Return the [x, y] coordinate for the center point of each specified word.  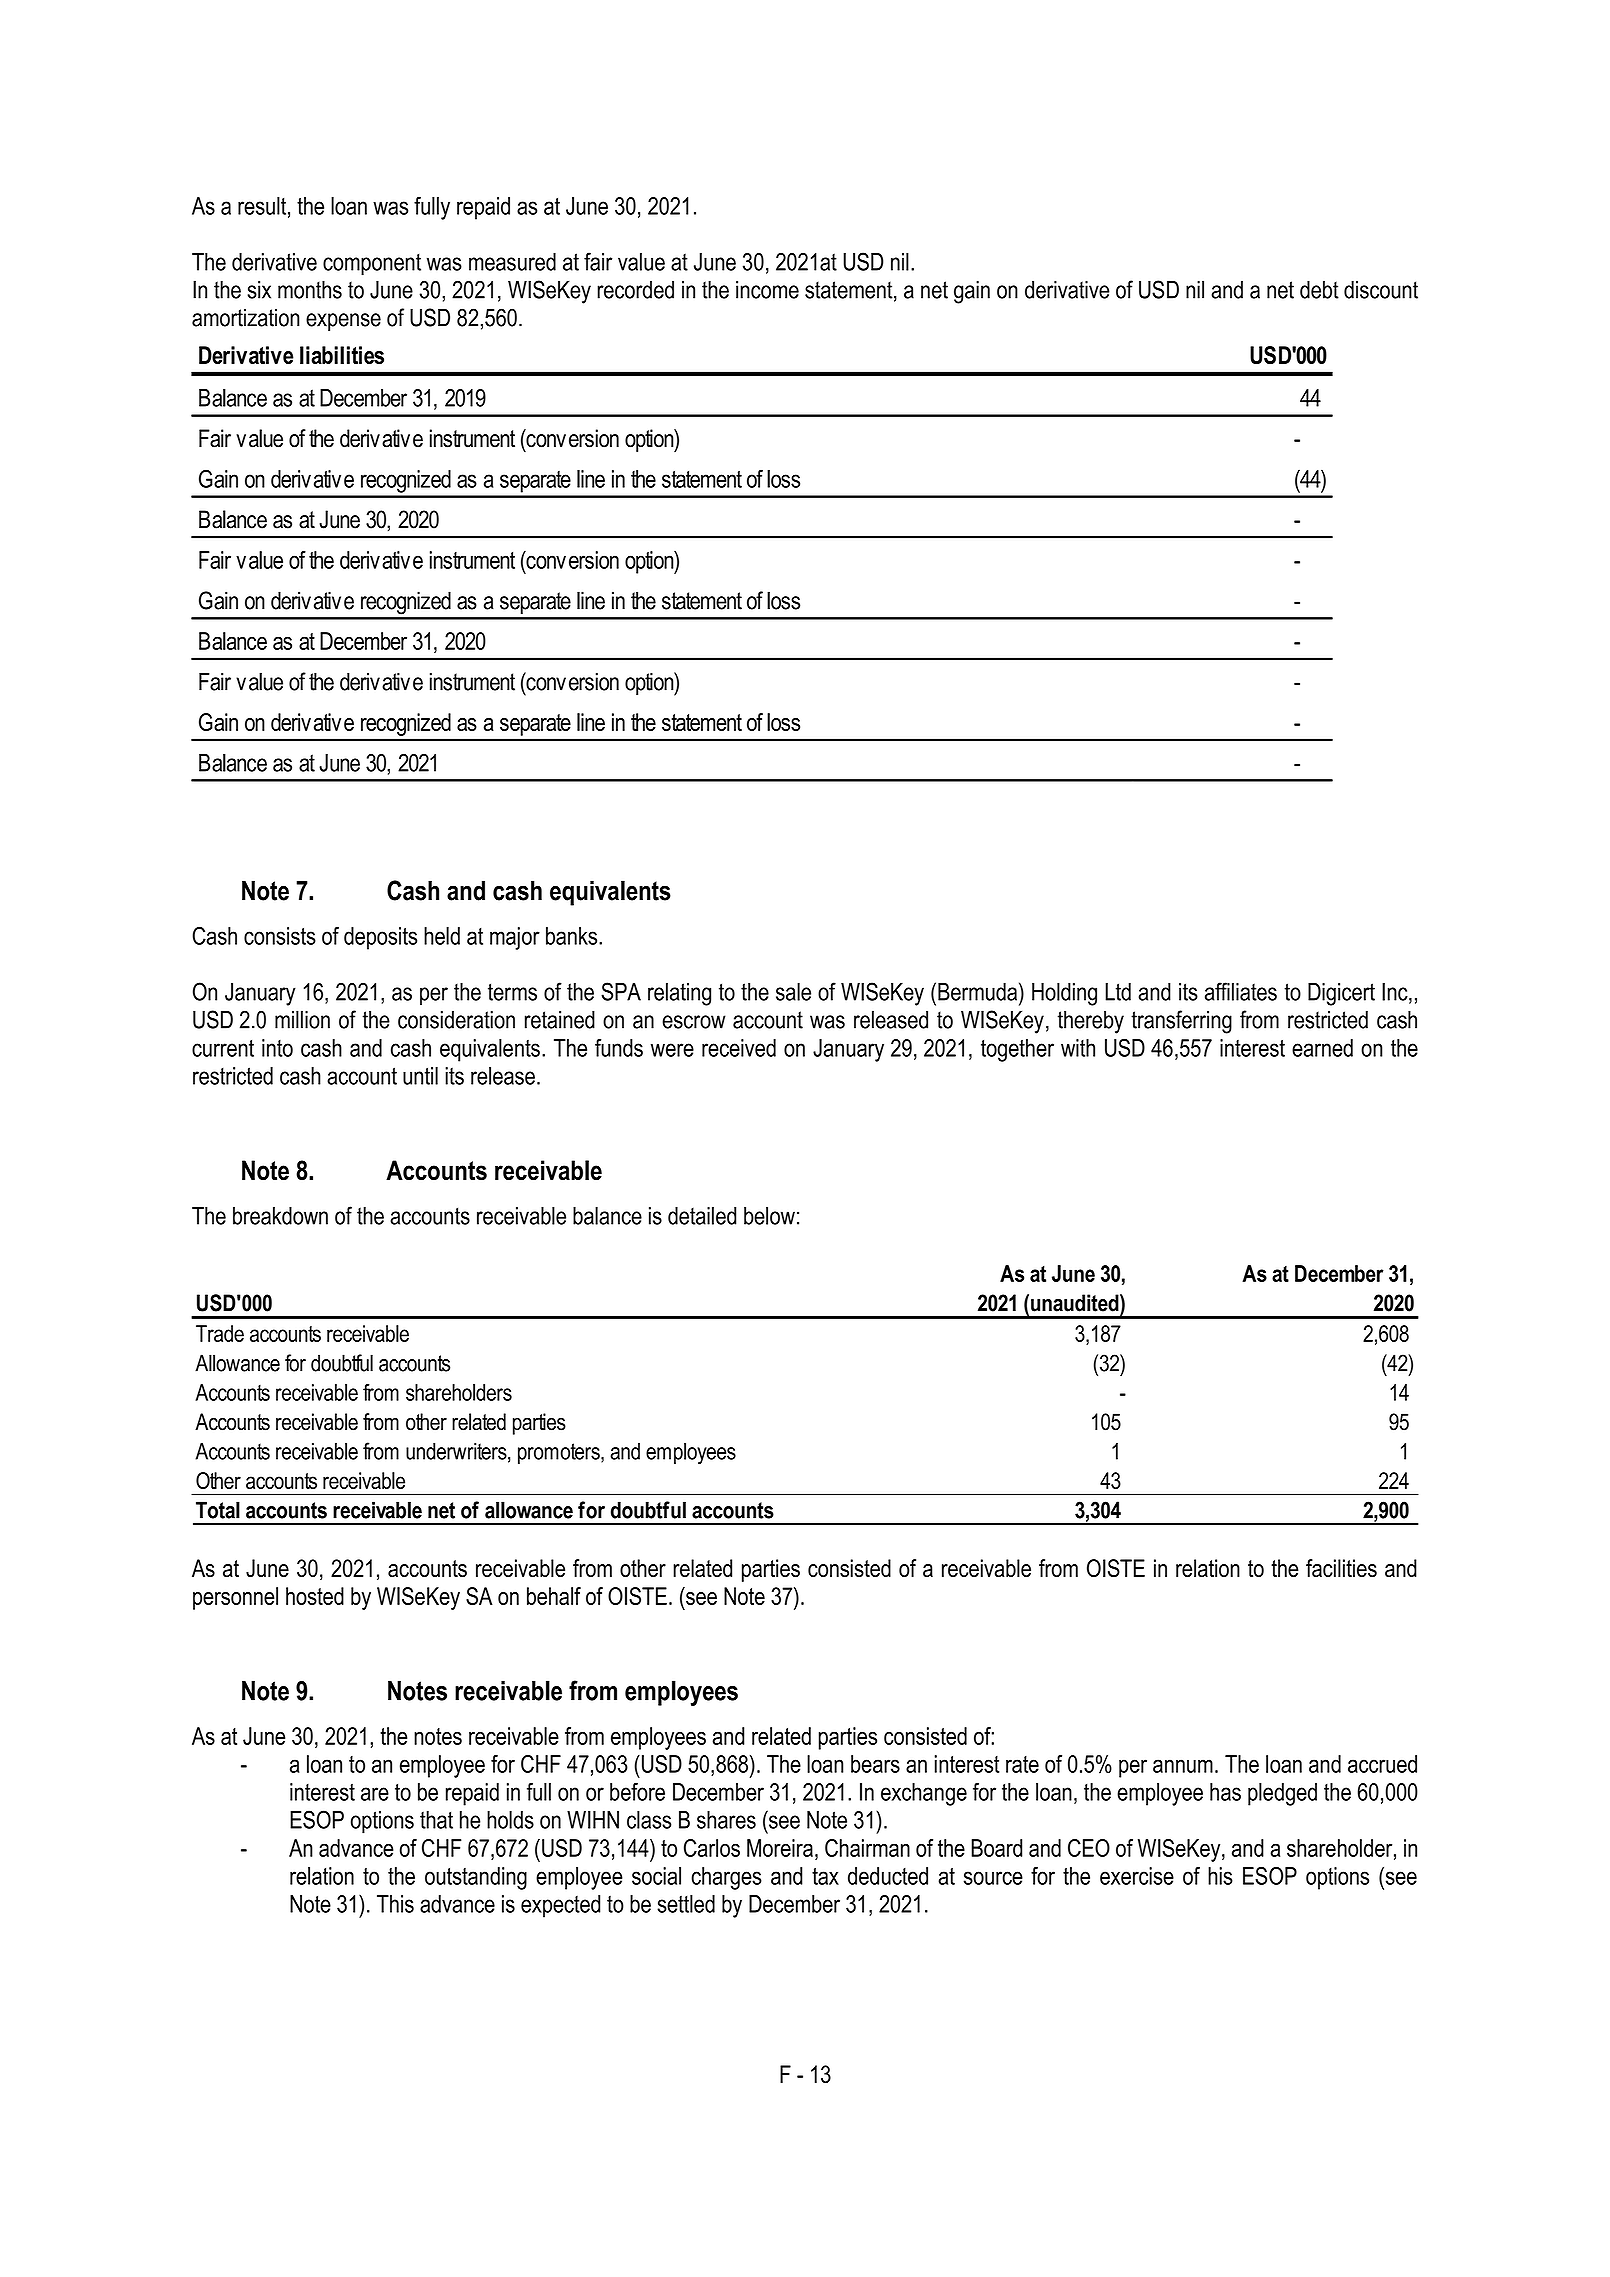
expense [343, 322]
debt [1319, 290]
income [767, 290]
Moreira [780, 1848]
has [1225, 1792]
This [395, 1904]
